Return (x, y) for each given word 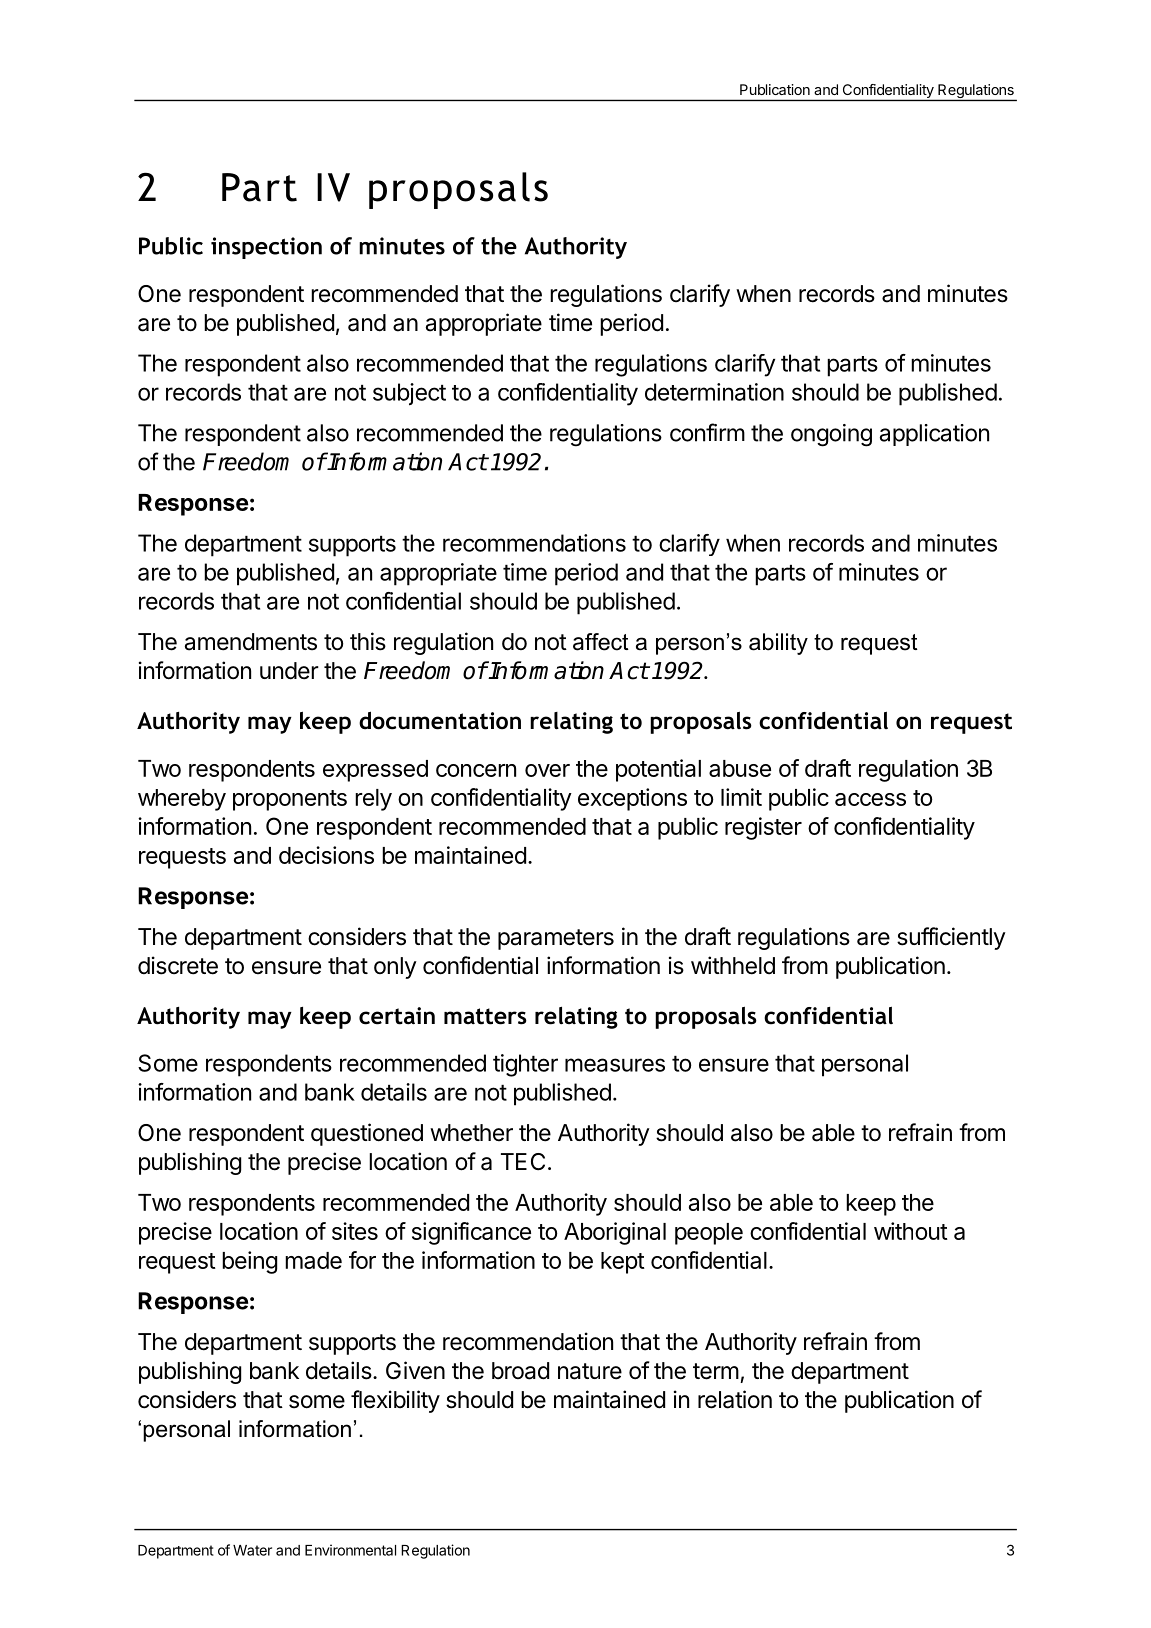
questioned (367, 1134)
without (911, 1231)
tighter (525, 1065)
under (289, 671)
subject (409, 394)
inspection (266, 248)
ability (778, 644)
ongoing (831, 435)
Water (252, 1550)
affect (601, 642)
